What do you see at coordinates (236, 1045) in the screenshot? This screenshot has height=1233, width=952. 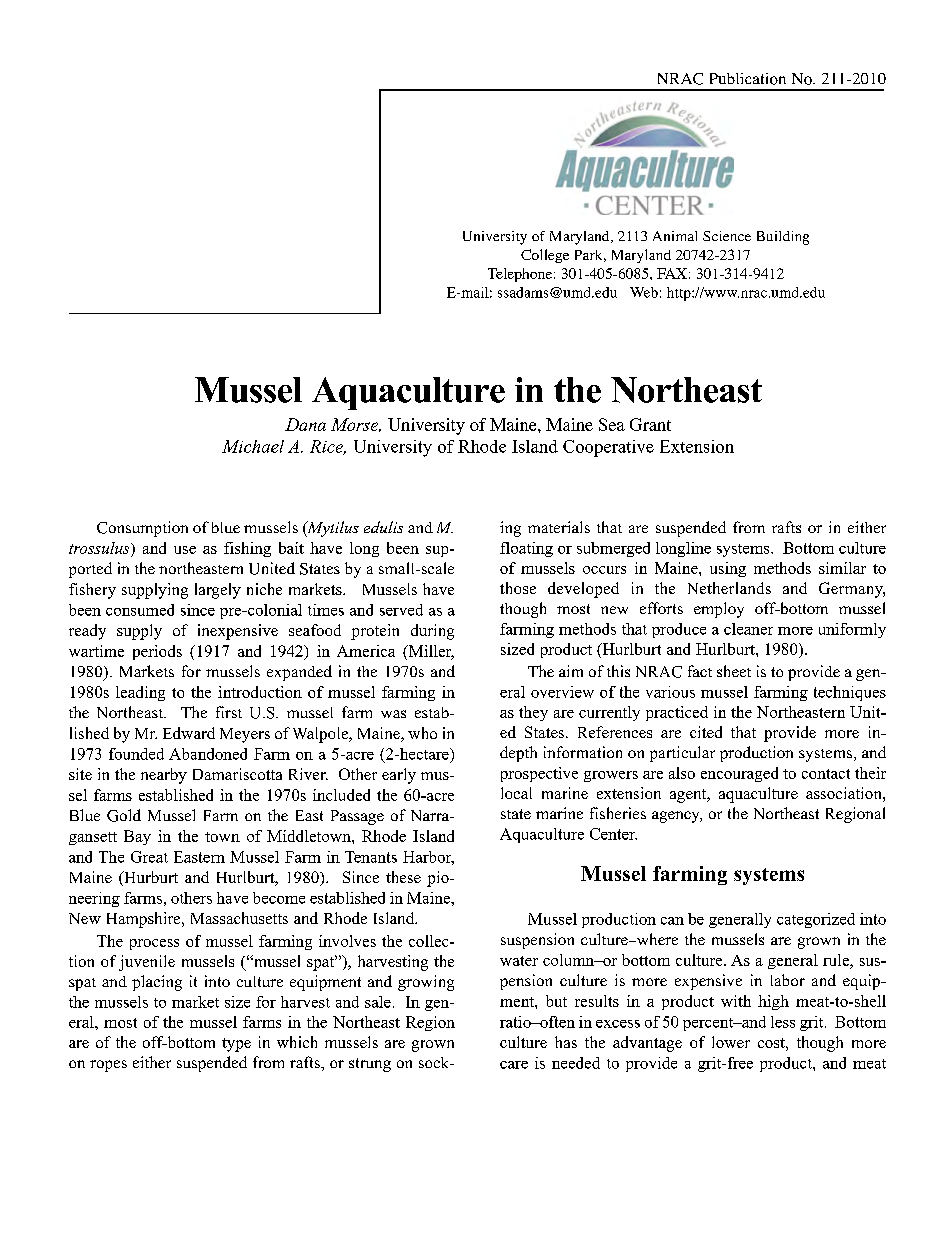 I see `type` at bounding box center [236, 1045].
